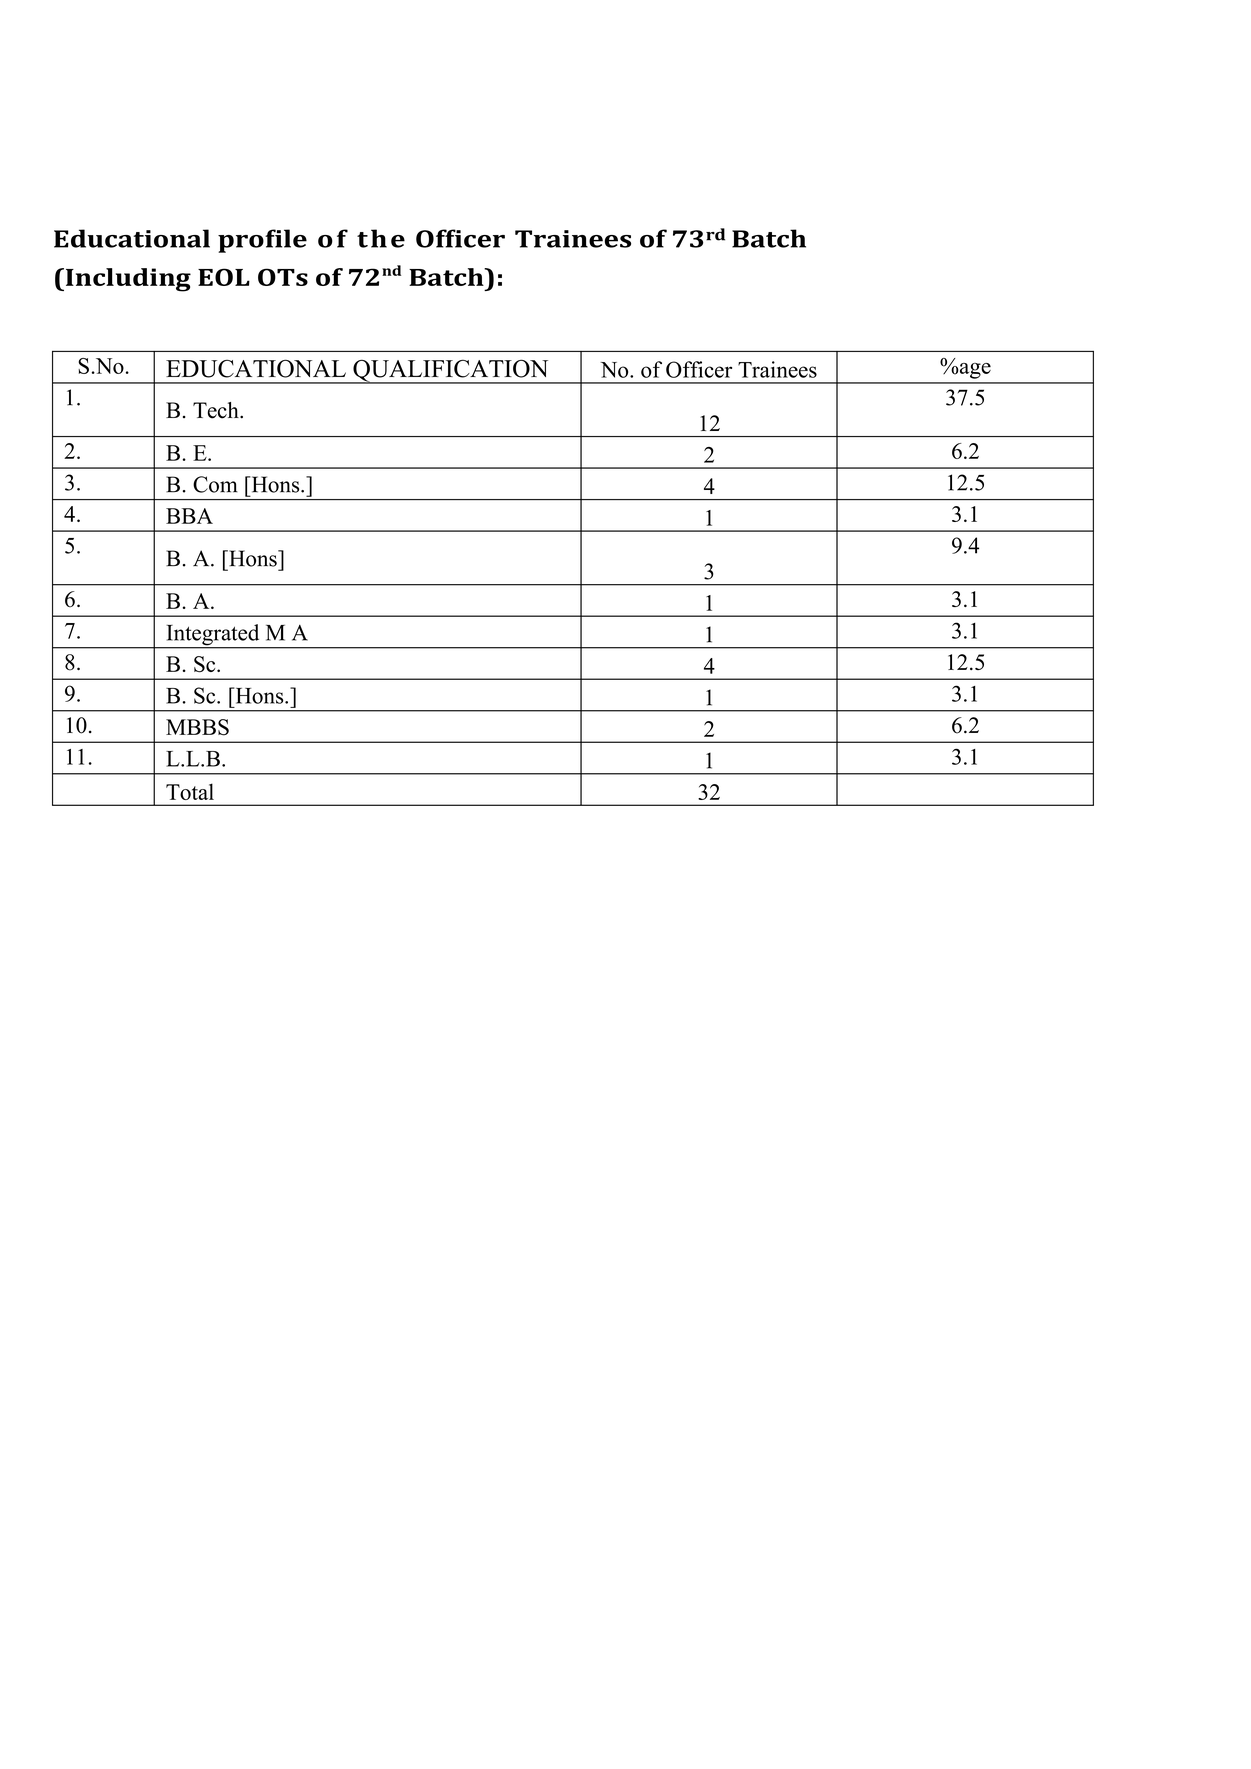 The image size is (1251, 1769). I want to click on Com, so click(215, 484).
